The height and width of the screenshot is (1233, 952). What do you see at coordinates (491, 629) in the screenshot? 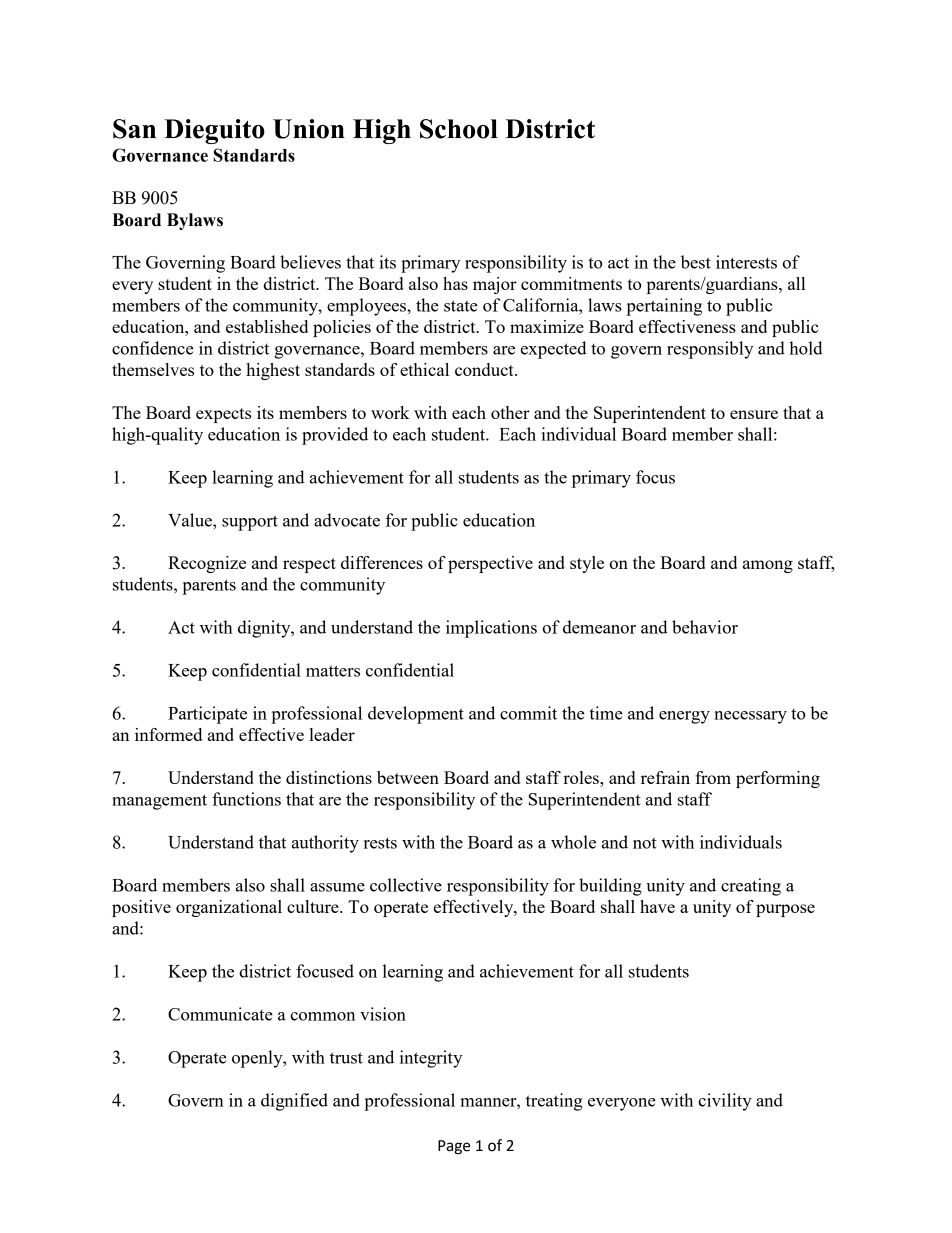
I see `implications` at bounding box center [491, 629].
